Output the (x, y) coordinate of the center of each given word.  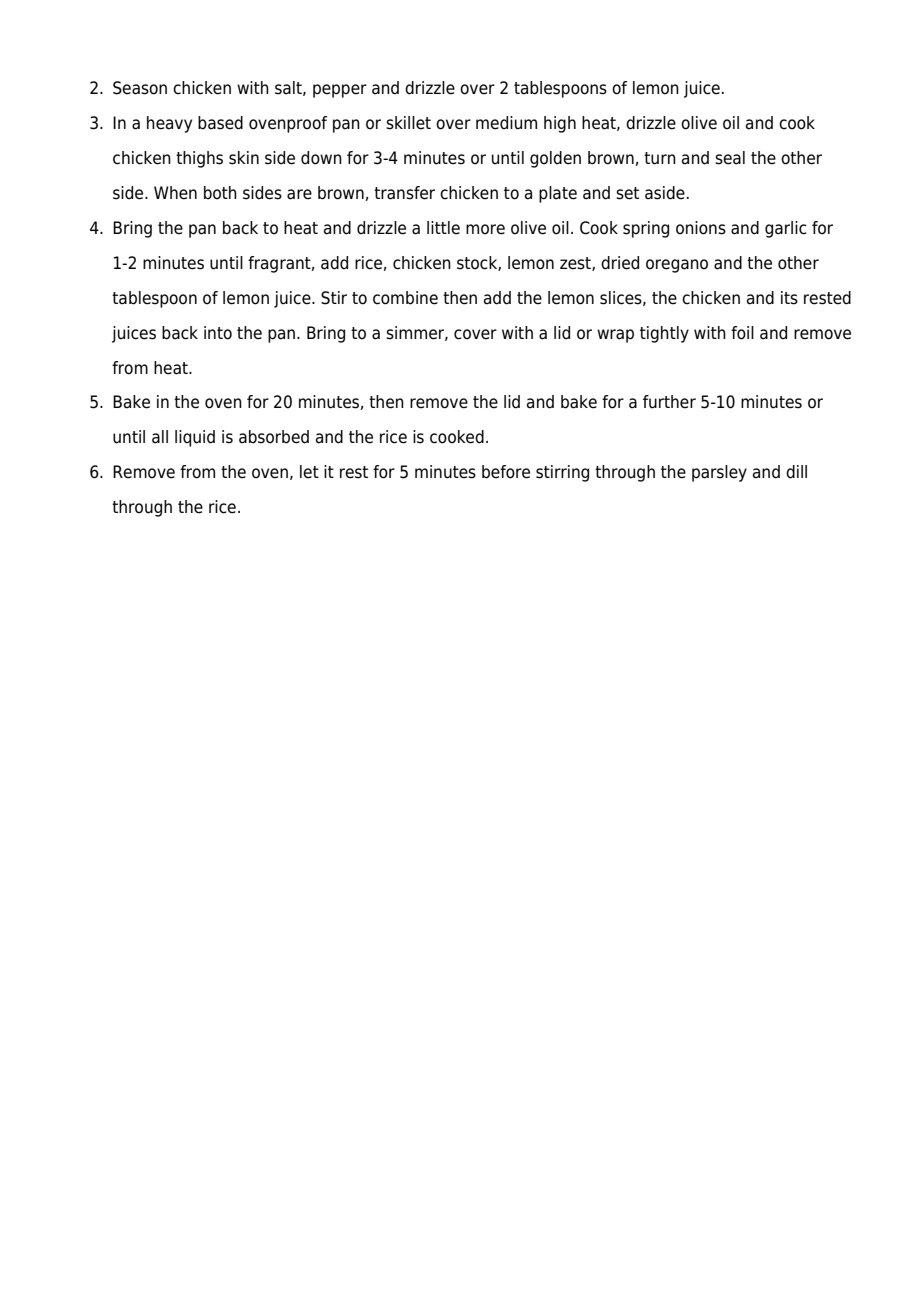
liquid (195, 438)
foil (742, 333)
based (220, 123)
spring (646, 229)
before (506, 472)
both (220, 193)
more (485, 229)
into (218, 333)
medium (506, 123)
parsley (719, 473)
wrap (615, 336)
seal (730, 158)
